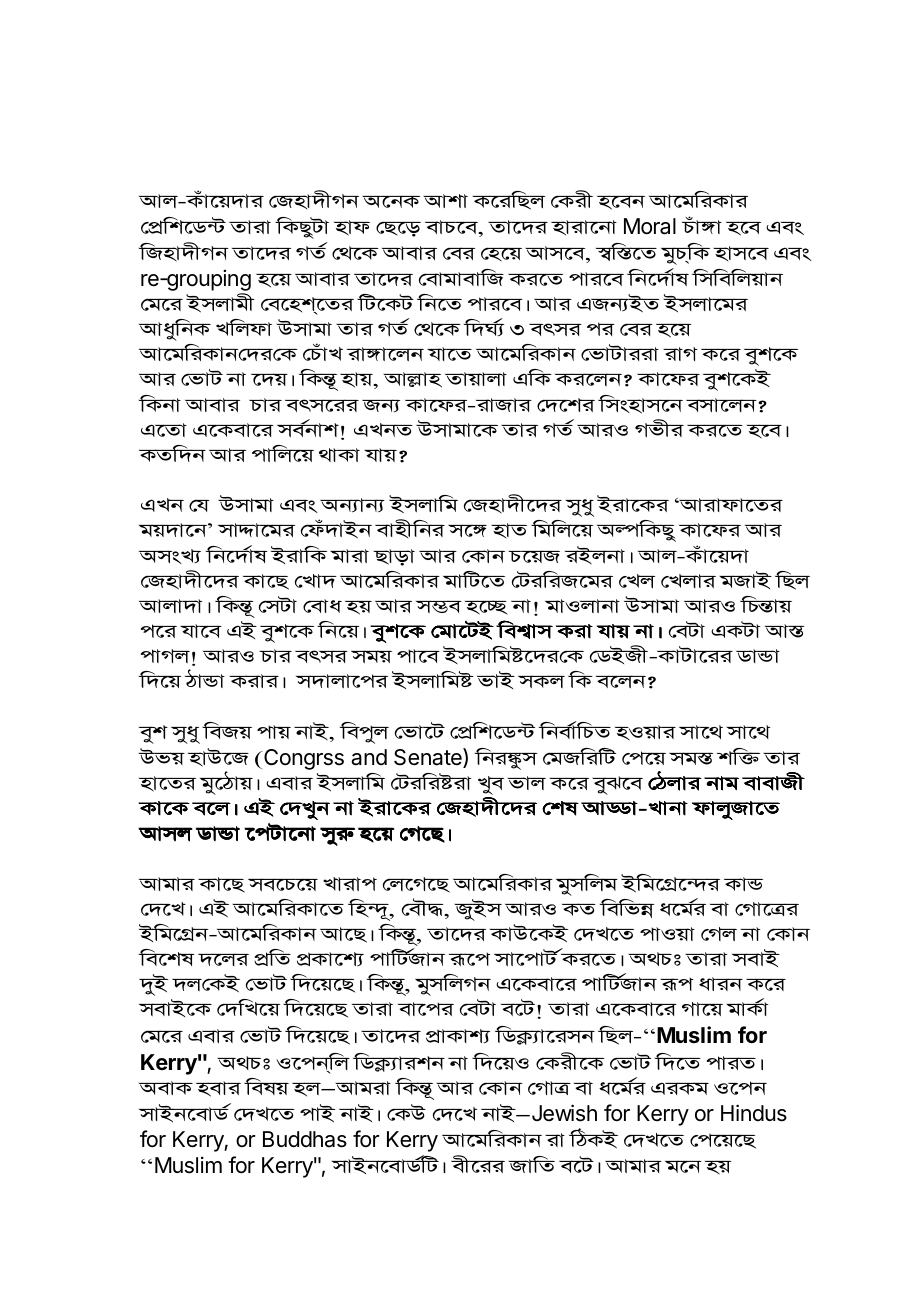 The height and width of the screenshot is (1308, 924). Describe the element at coordinates (429, 758) in the screenshot. I see `Senate` at that location.
